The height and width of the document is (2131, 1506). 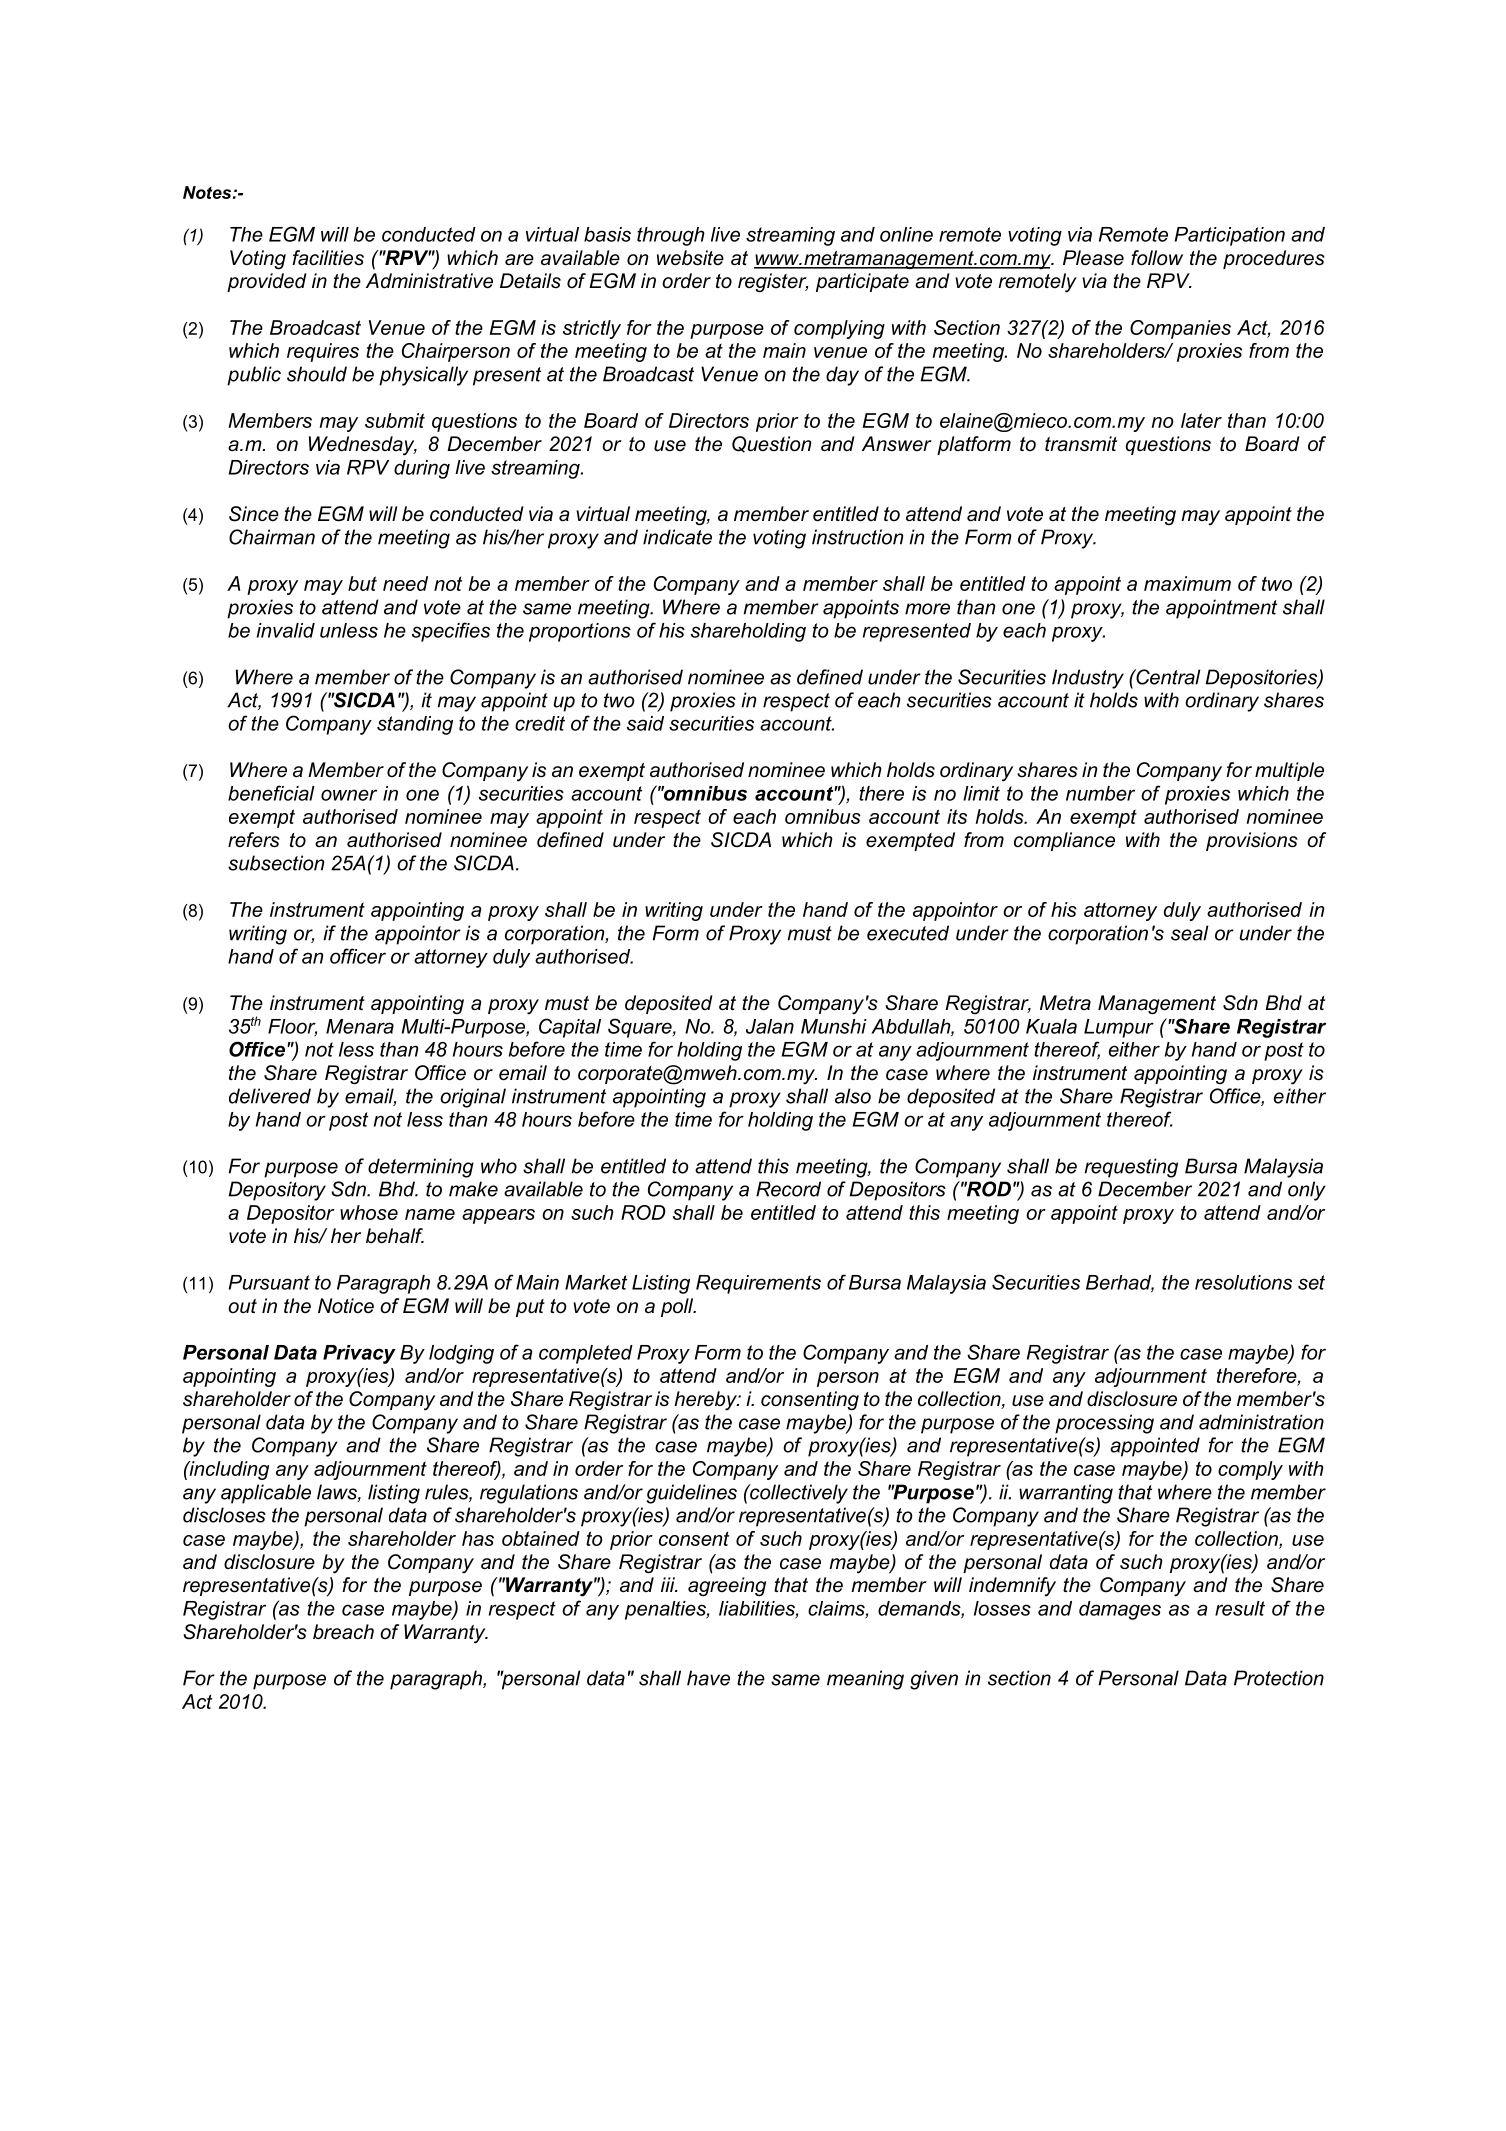 I want to click on but, so click(x=362, y=583).
